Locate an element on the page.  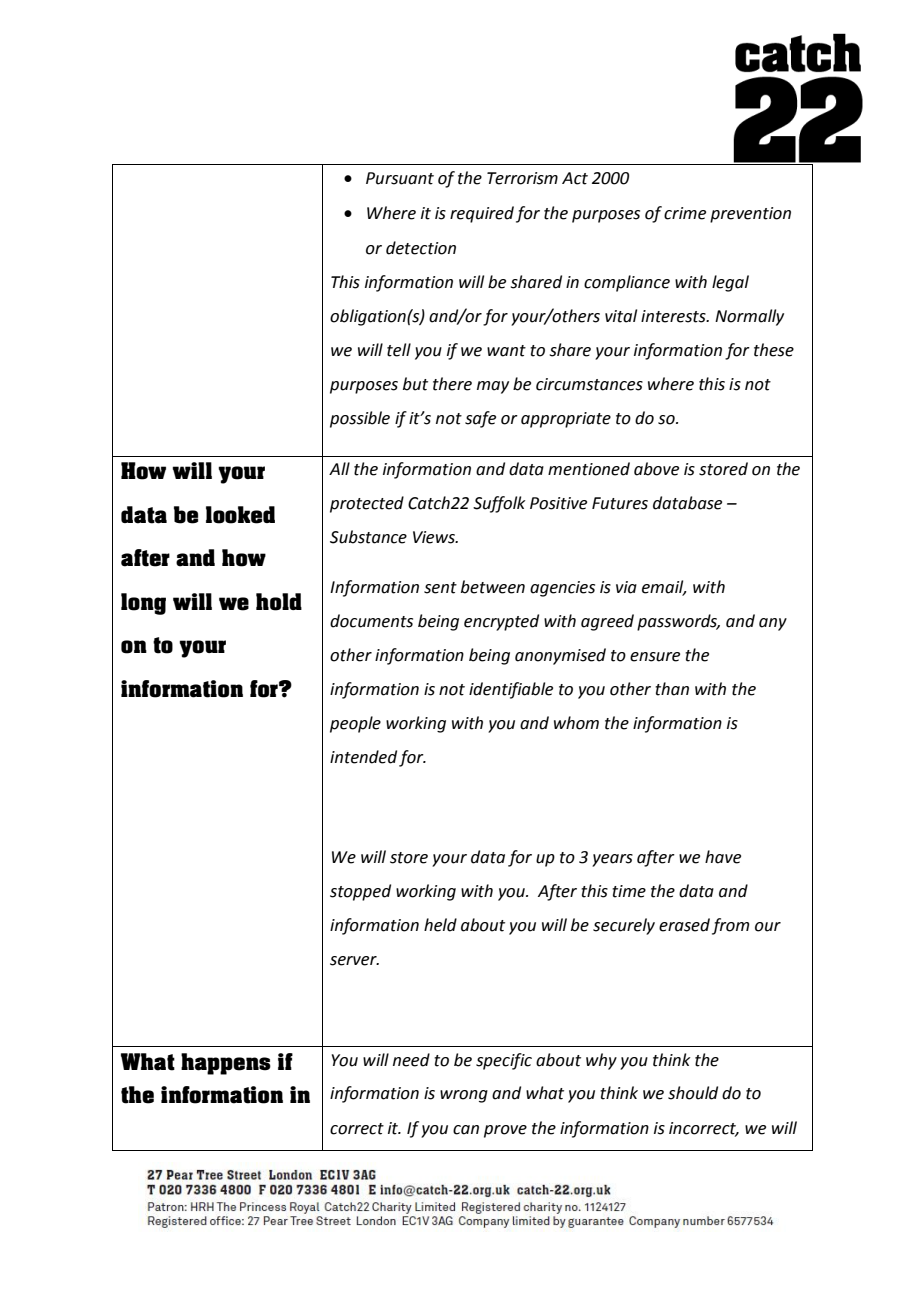
crime is located at coordinates (685, 213).
